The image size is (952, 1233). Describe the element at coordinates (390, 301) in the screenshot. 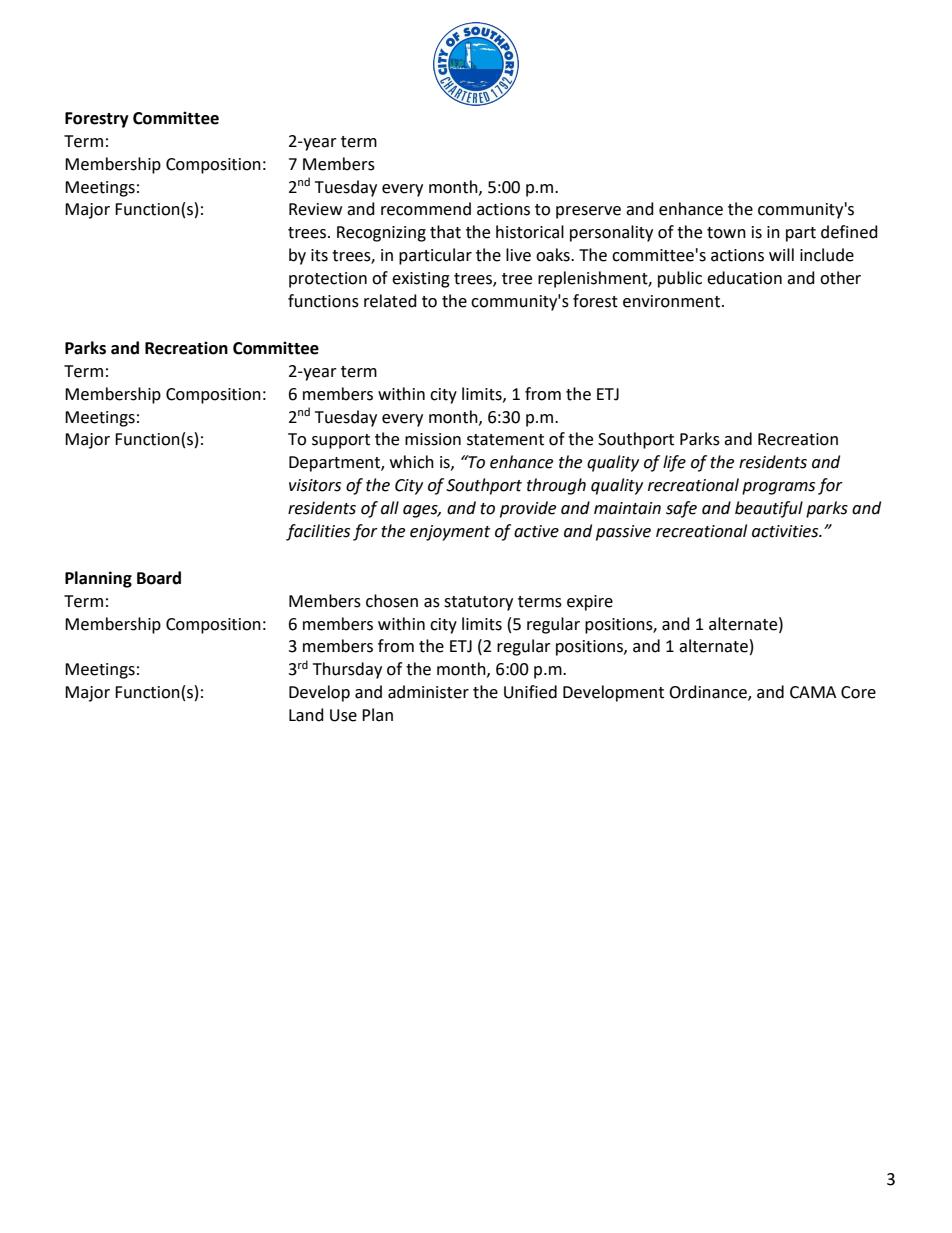

I see `related` at that location.
